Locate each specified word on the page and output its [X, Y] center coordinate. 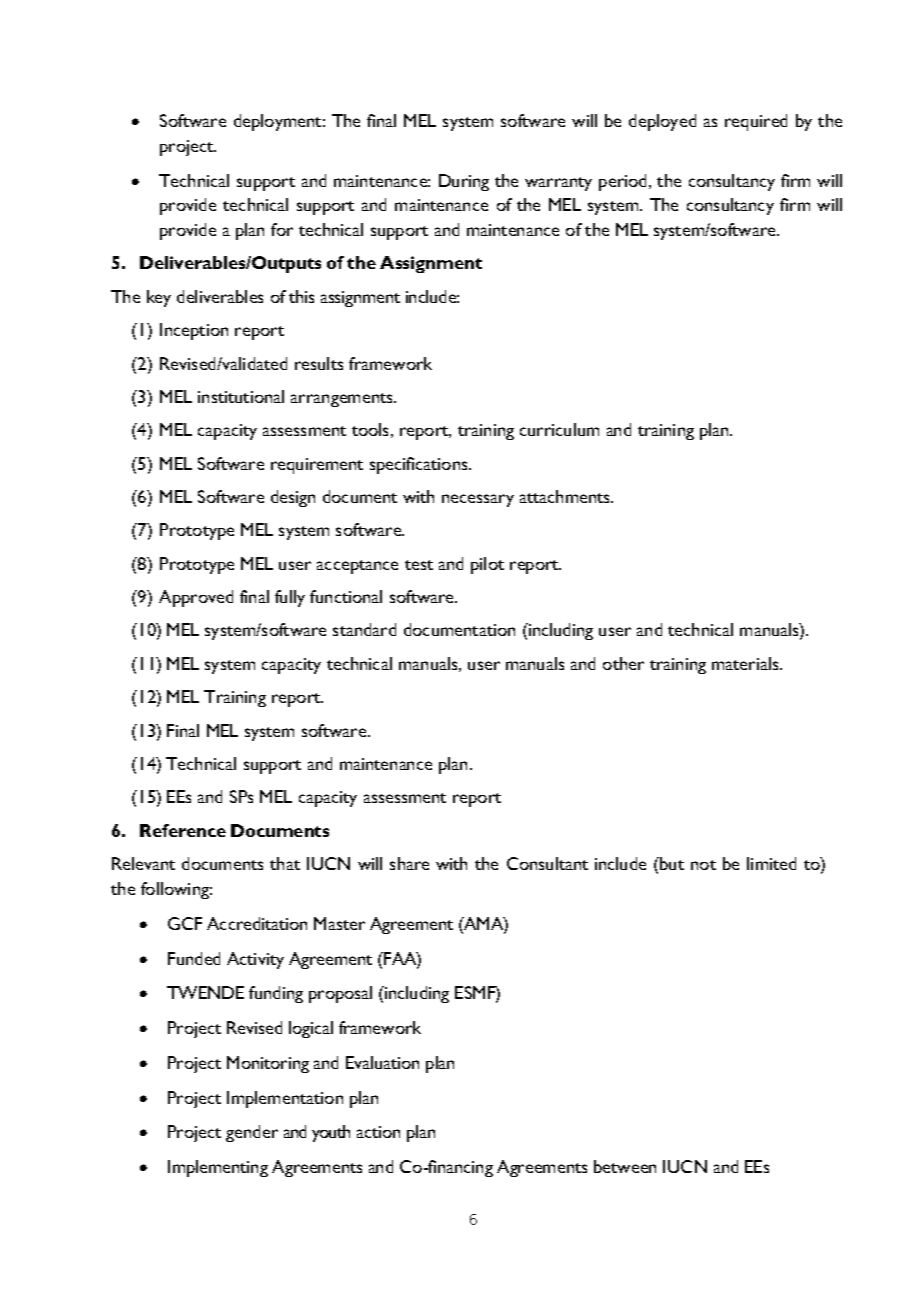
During [464, 182]
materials [746, 663]
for [282, 229]
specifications [420, 465]
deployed [662, 122]
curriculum [559, 429]
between [625, 1166]
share [409, 863]
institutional [241, 396]
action [378, 1132]
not [703, 865]
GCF [185, 923]
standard [364, 629]
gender [252, 1133]
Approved [196, 598]
